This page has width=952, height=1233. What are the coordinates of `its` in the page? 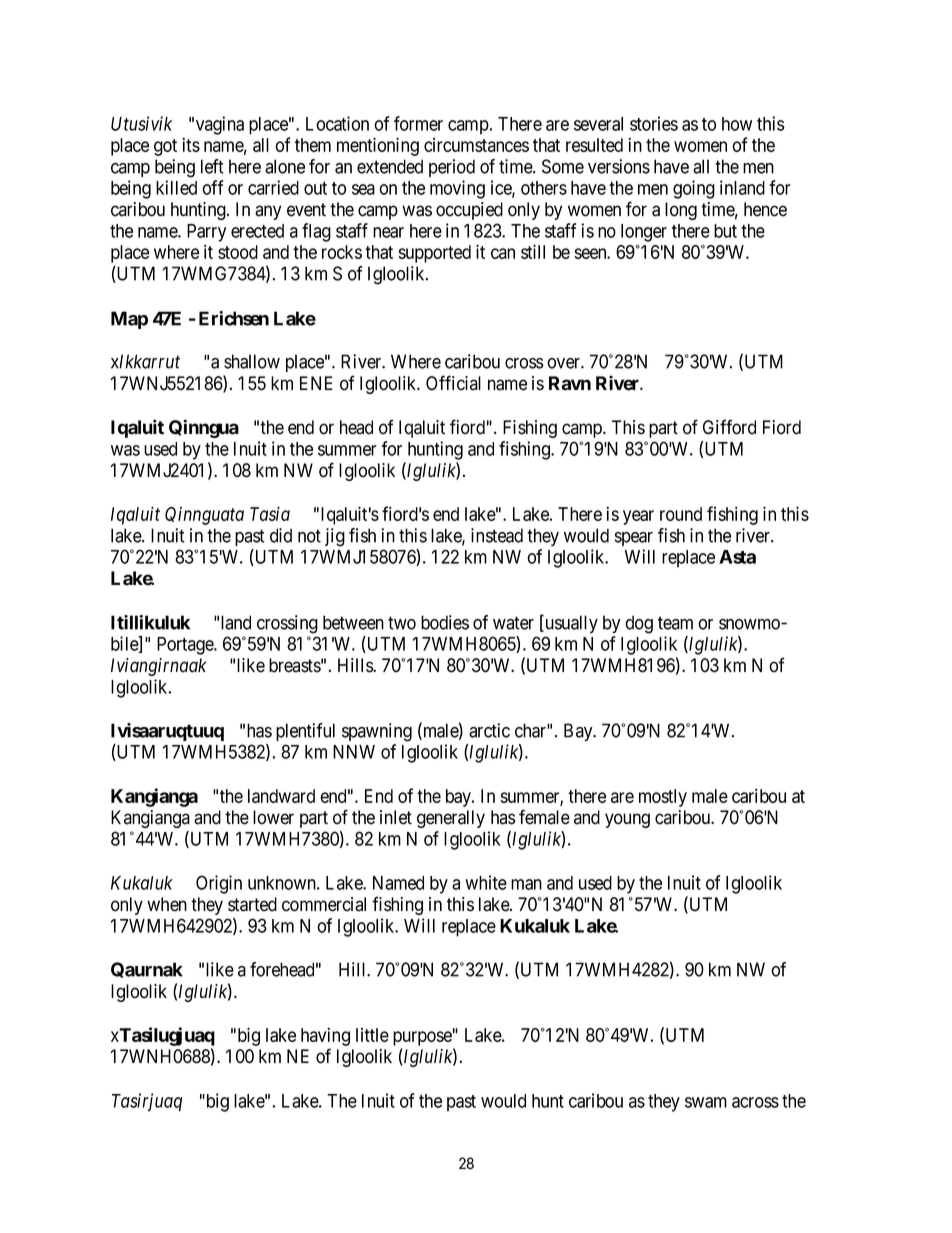 It's located at (191, 144).
